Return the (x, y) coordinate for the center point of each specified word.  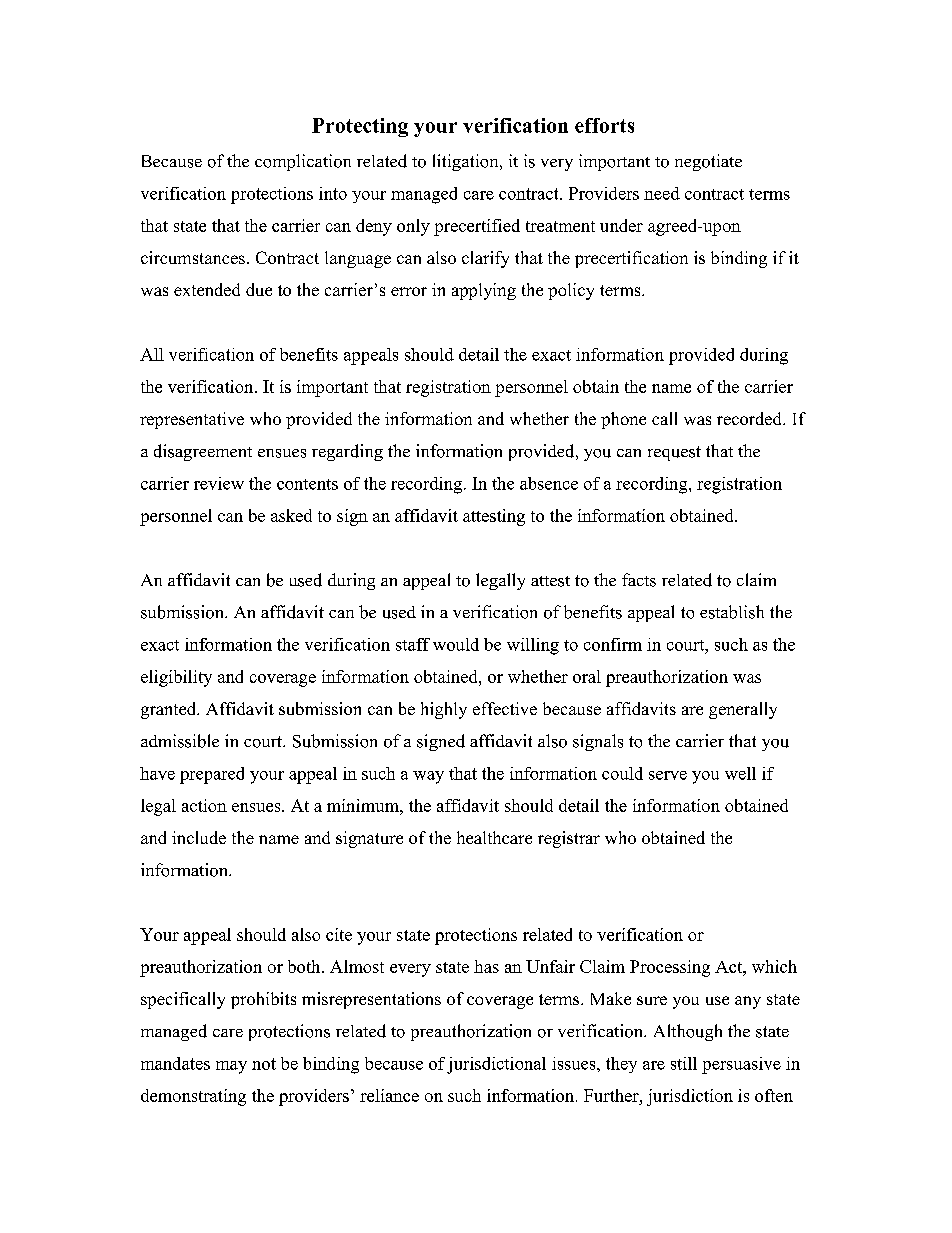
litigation (467, 162)
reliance (389, 1095)
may (231, 1067)
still (684, 1063)
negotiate (708, 162)
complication (303, 162)
